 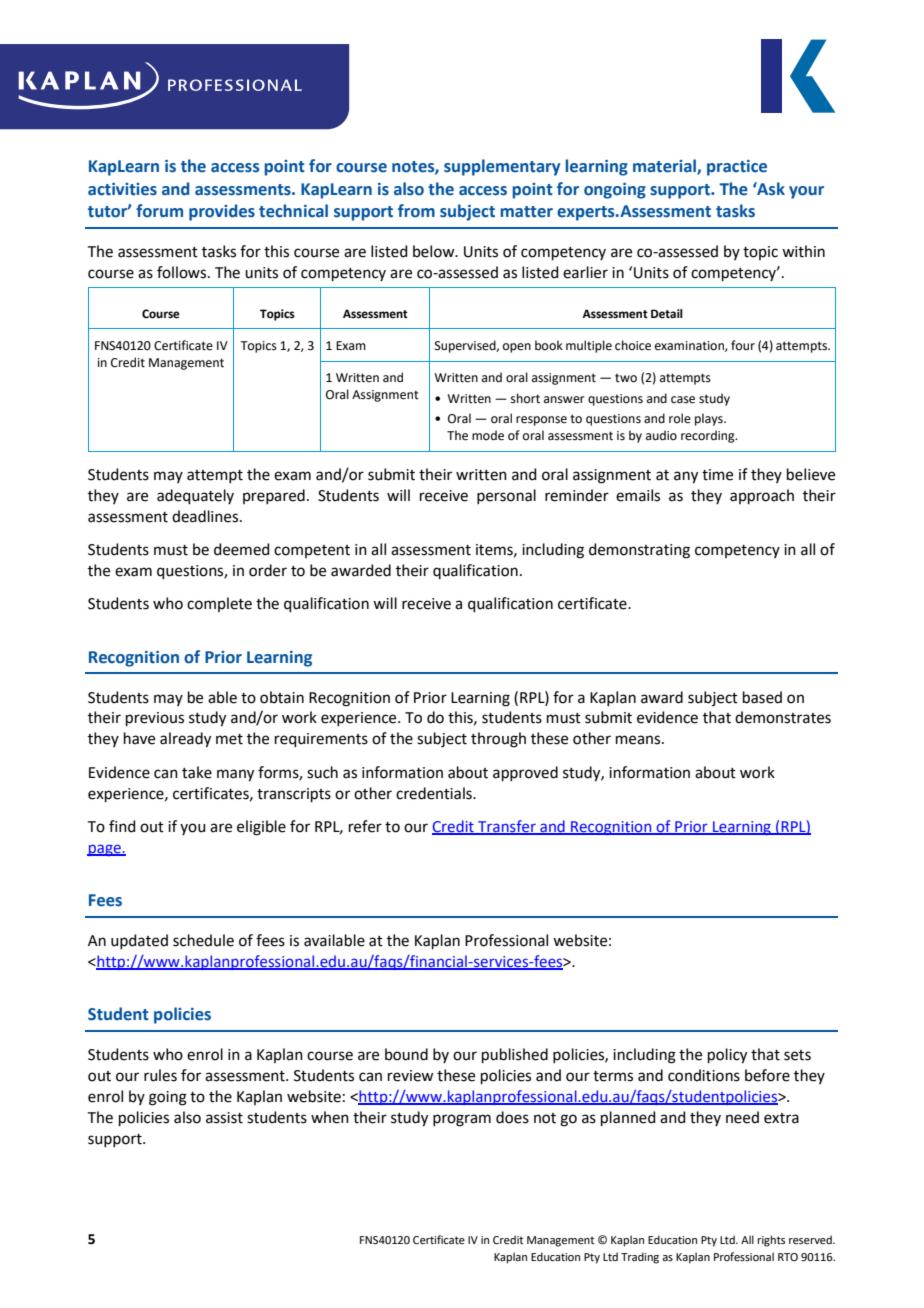 I want to click on assist, so click(x=224, y=1118).
